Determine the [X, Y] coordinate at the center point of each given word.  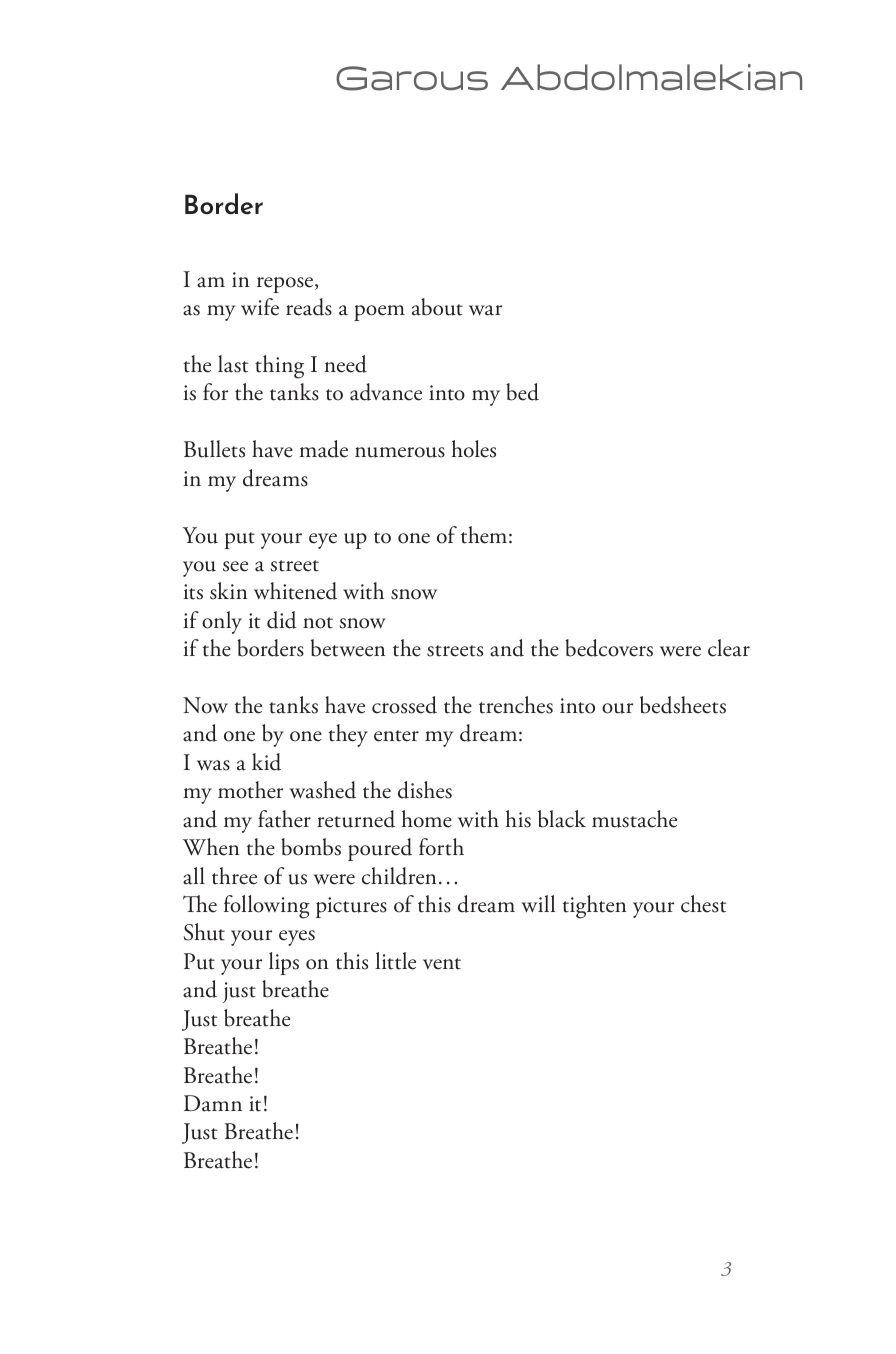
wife [260, 307]
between [348, 648]
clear [729, 648]
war [485, 310]
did [282, 620]
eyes [297, 938]
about [437, 307]
